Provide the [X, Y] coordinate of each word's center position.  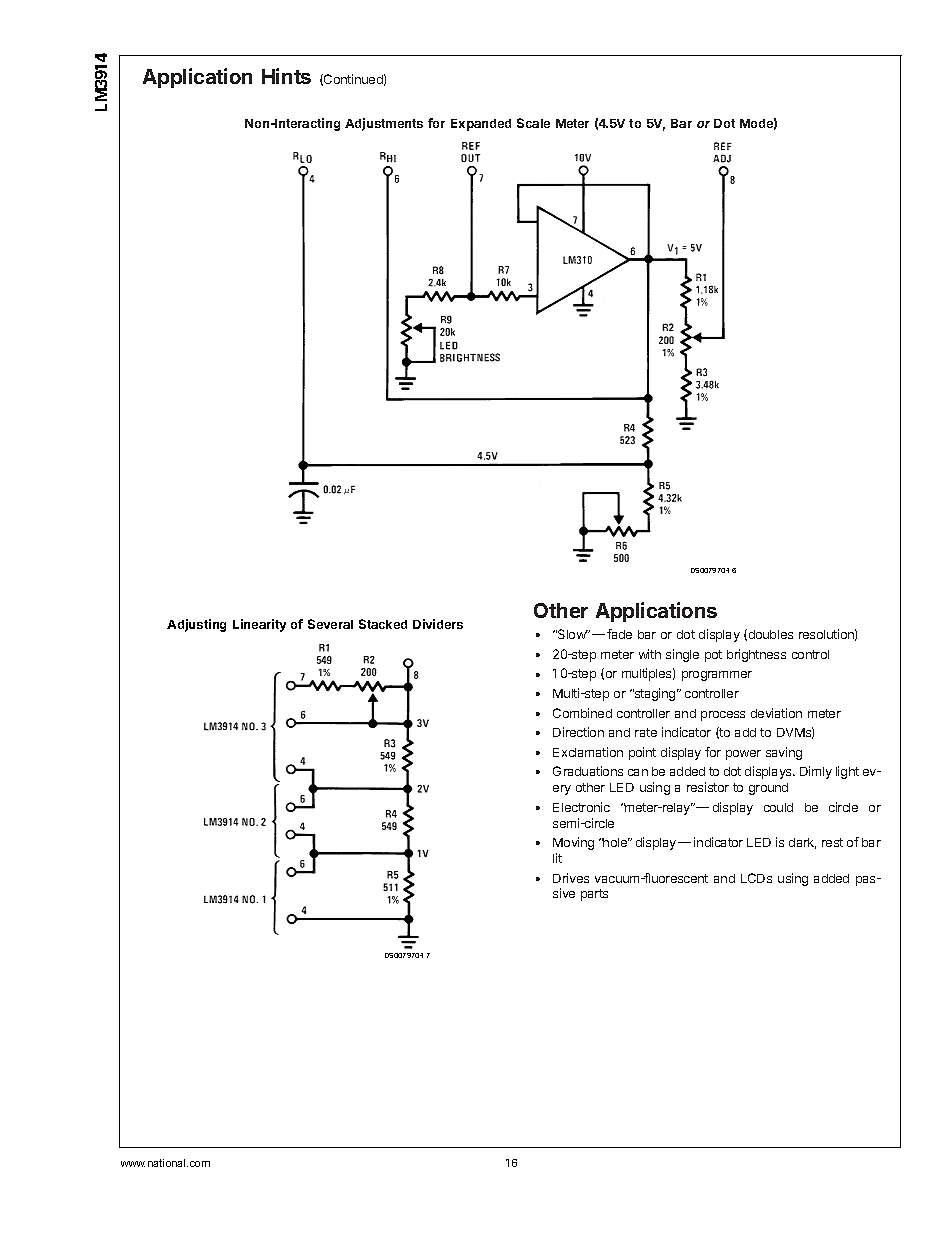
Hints [286, 76]
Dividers [438, 624]
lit [557, 858]
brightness [756, 655]
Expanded [481, 125]
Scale [533, 123]
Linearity [259, 625]
